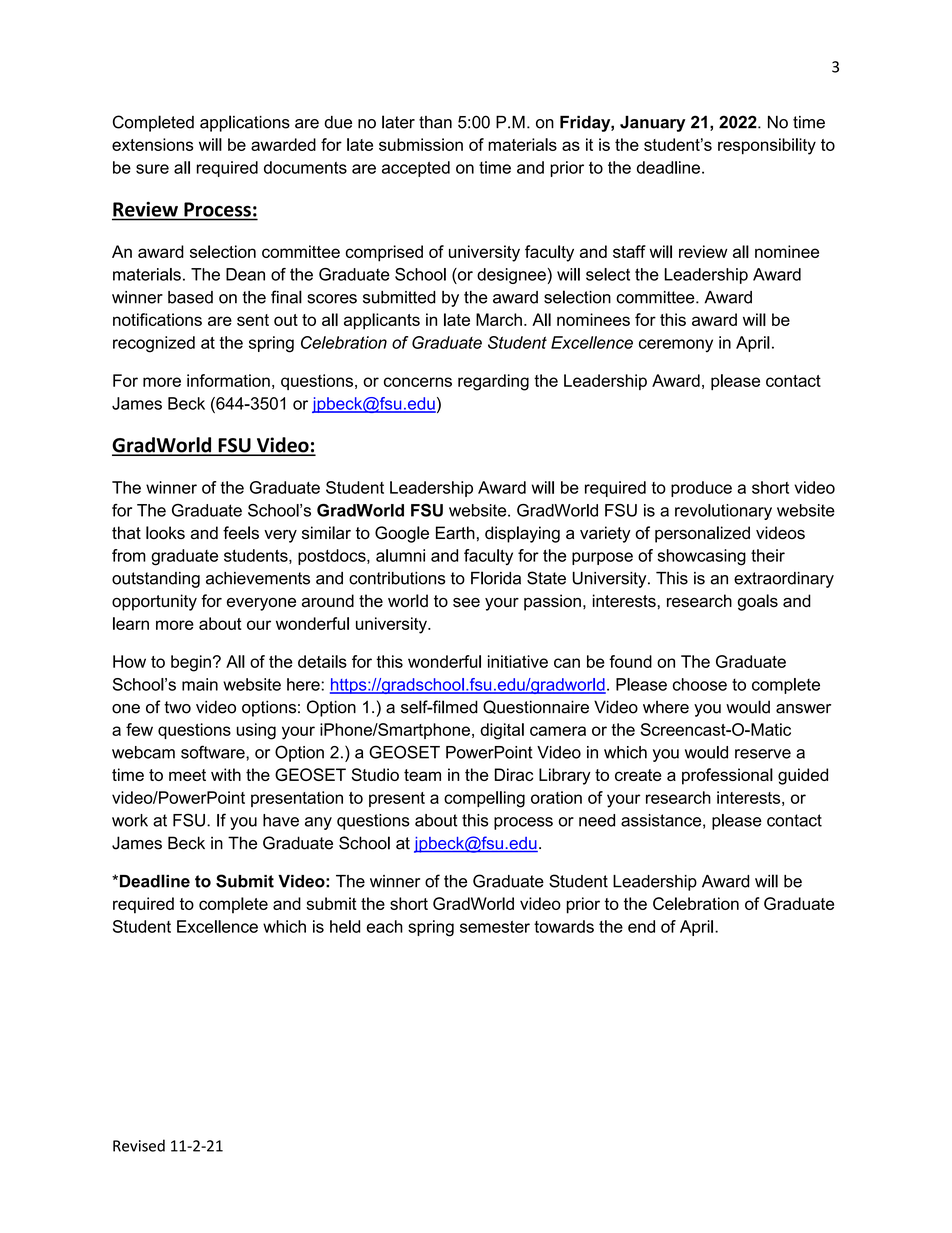  Describe the element at coordinates (763, 754) in the screenshot. I see `reserve` at that location.
